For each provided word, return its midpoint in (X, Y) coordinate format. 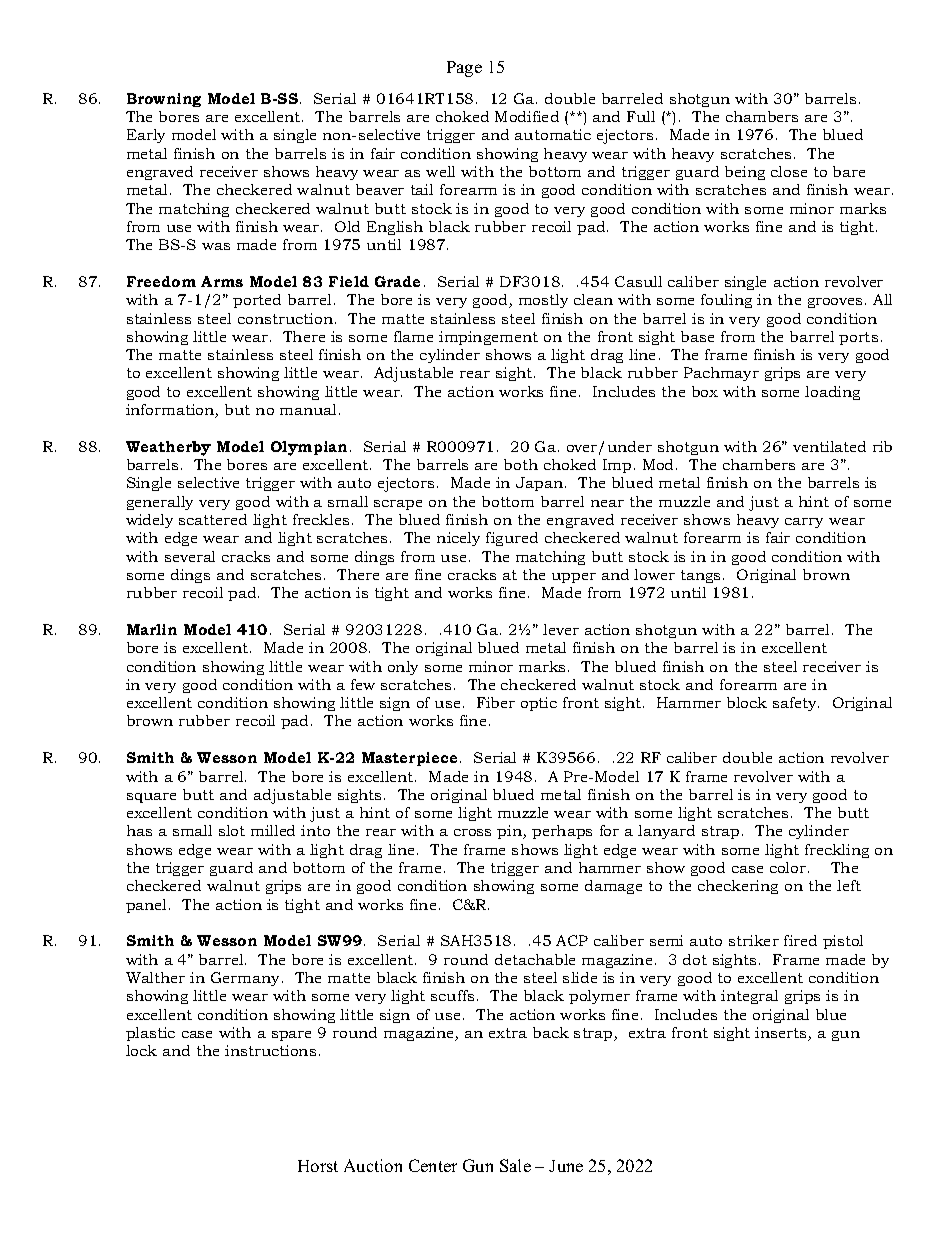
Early (146, 136)
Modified (527, 116)
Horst (318, 1166)
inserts (782, 1034)
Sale (515, 1165)
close (789, 171)
